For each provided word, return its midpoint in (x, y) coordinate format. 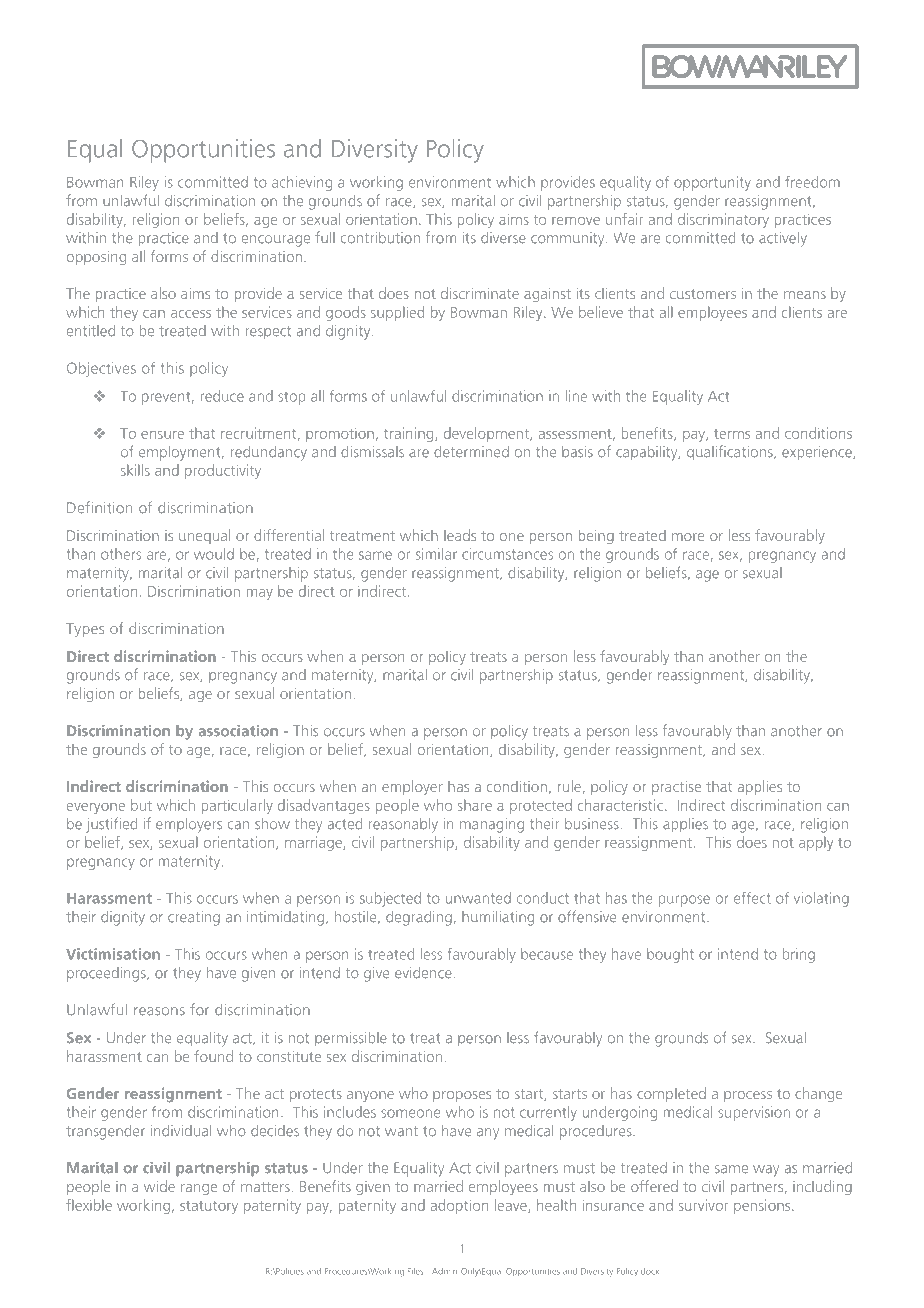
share (475, 805)
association (238, 731)
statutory (209, 1207)
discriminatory (723, 220)
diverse (503, 238)
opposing (96, 258)
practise (676, 788)
